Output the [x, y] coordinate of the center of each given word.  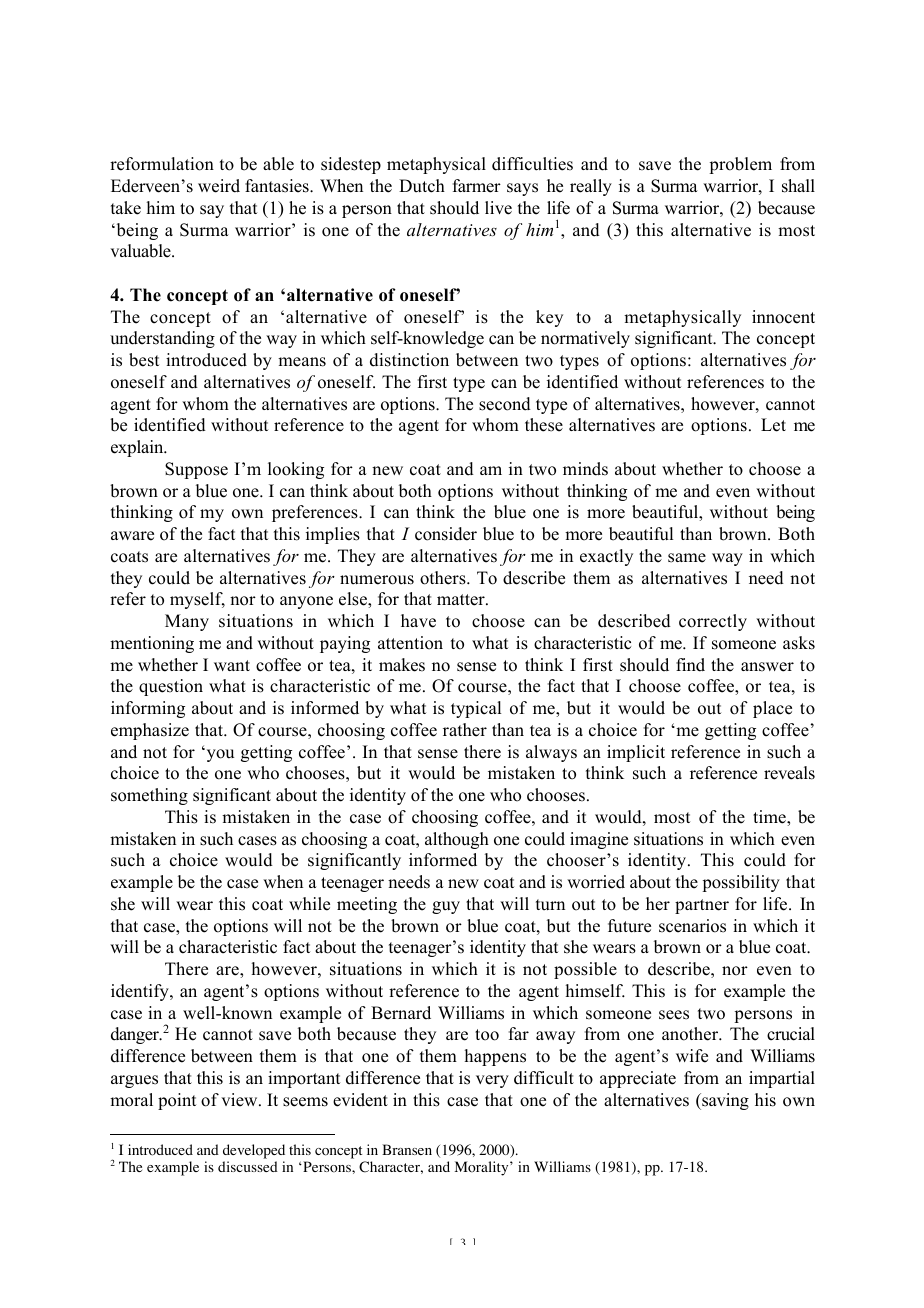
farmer [477, 186]
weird [219, 186]
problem [740, 165]
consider [446, 534]
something [149, 796]
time [770, 817]
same [687, 558]
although [457, 840]
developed [254, 1153]
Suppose [196, 470]
